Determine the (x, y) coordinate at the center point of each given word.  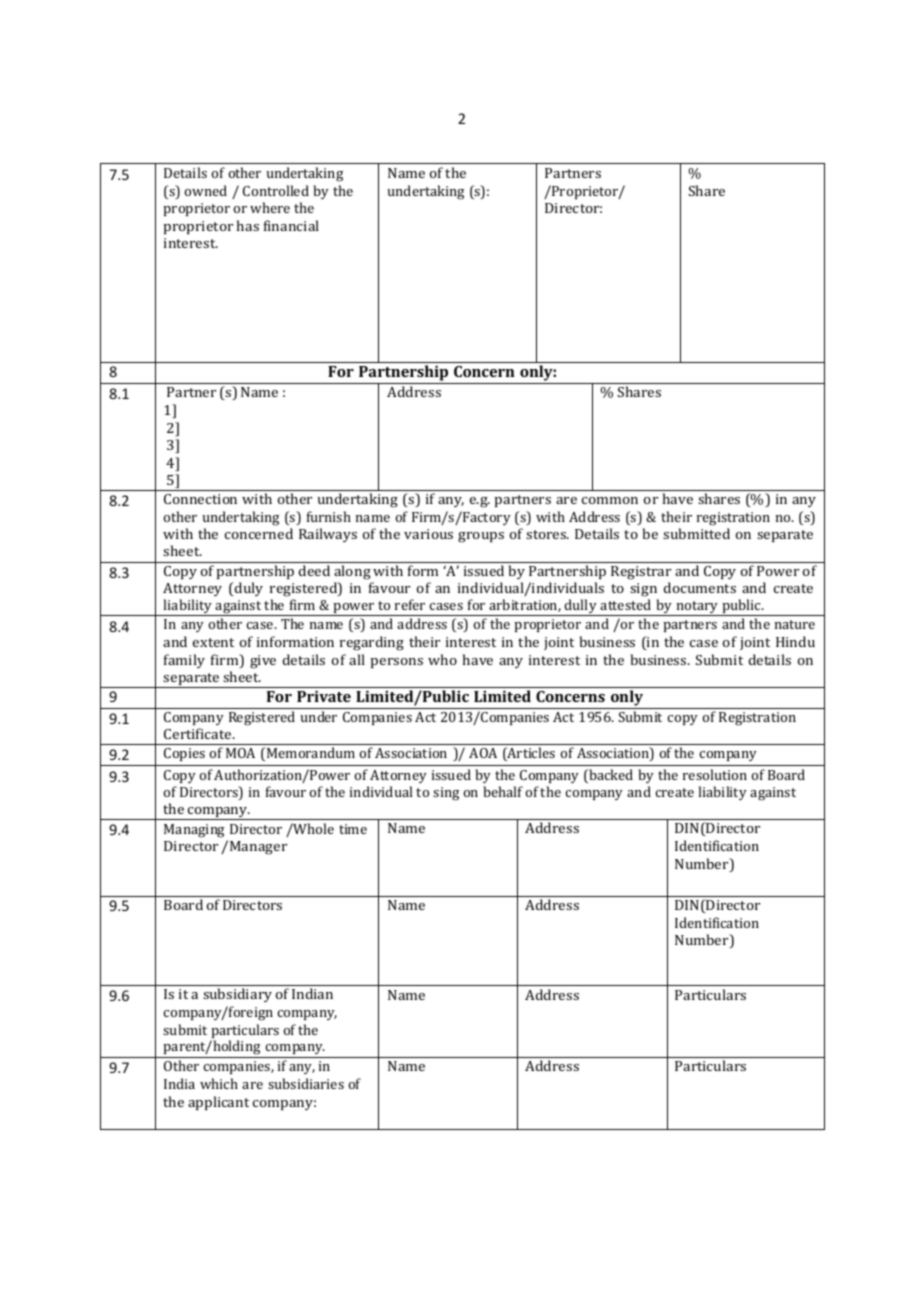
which (219, 1083)
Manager (258, 848)
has (248, 225)
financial (291, 225)
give (263, 662)
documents (700, 587)
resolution (715, 774)
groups (481, 537)
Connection (200, 499)
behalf (503, 791)
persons (396, 663)
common (610, 500)
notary (697, 608)
